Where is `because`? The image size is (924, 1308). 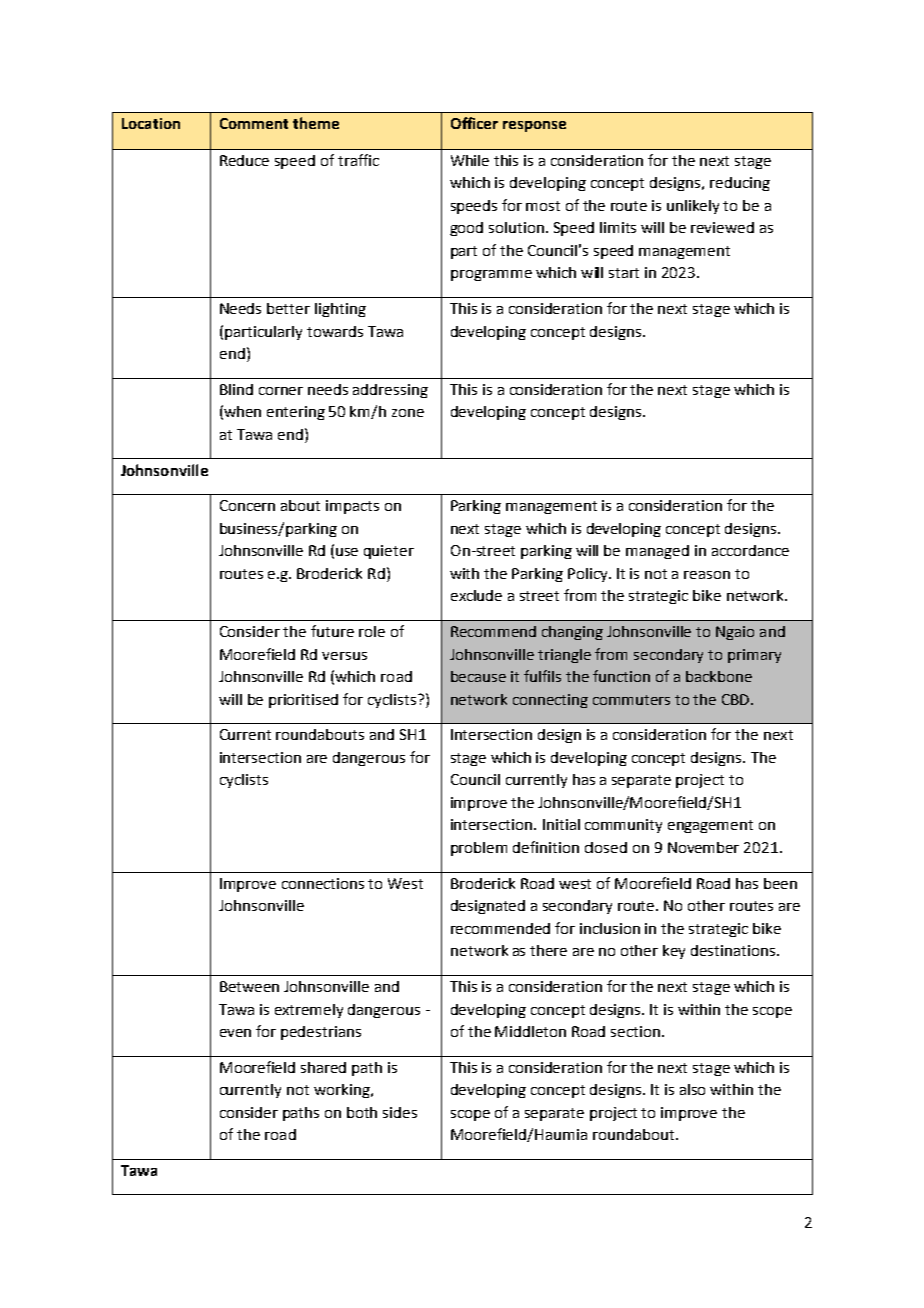
because is located at coordinates (478, 676).
